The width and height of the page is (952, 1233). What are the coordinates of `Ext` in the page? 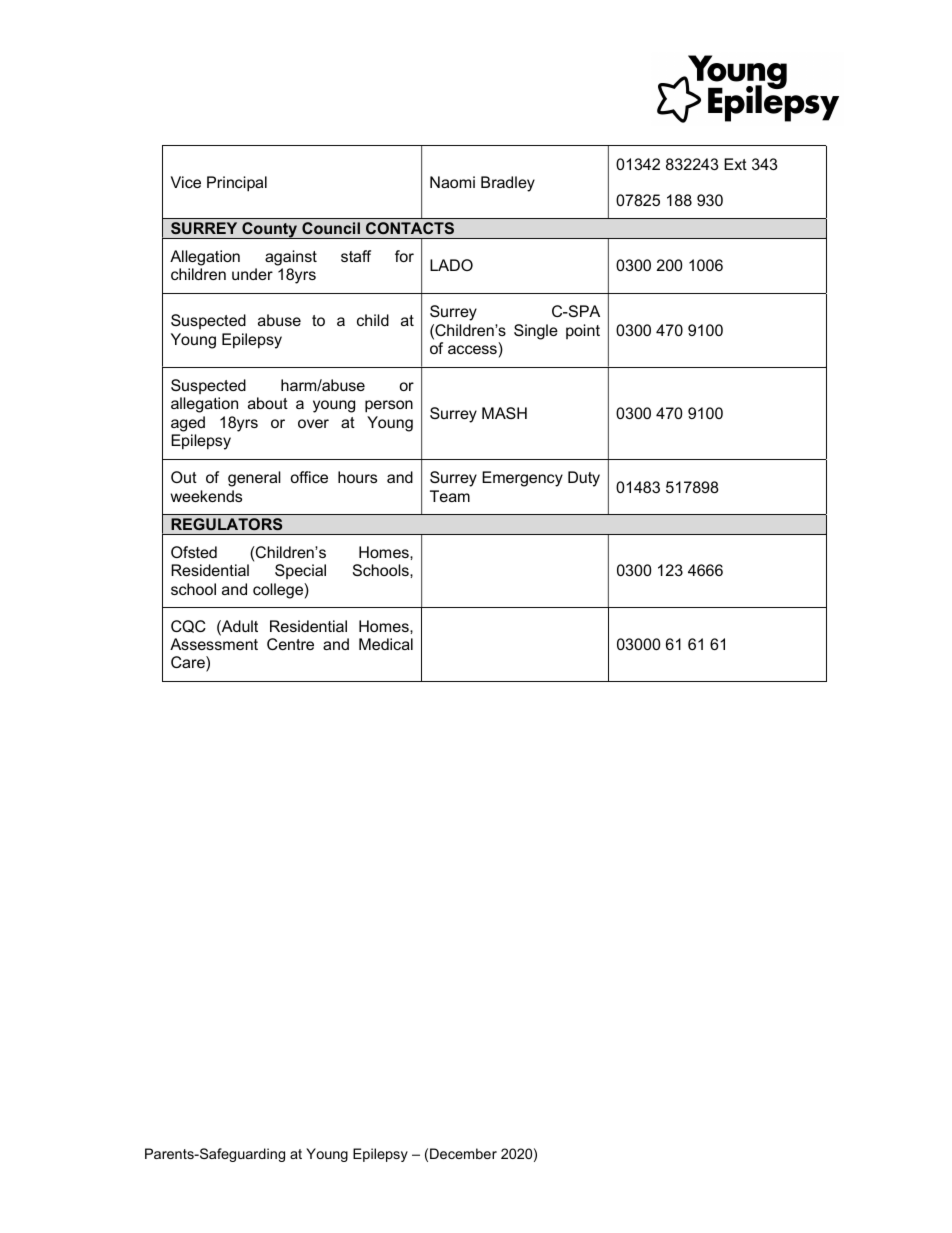 It's located at (735, 164).
